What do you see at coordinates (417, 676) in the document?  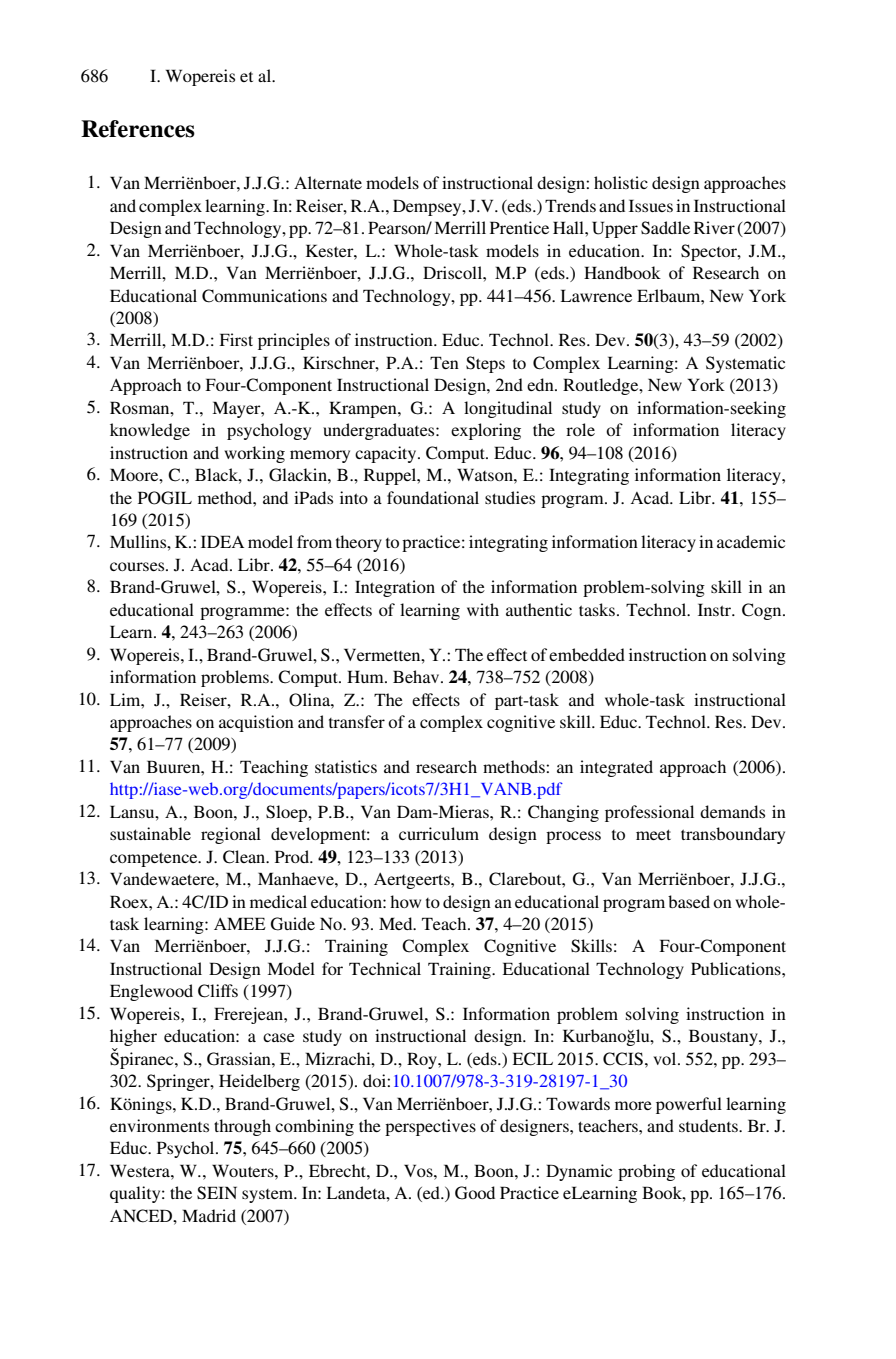 I see `Behav` at bounding box center [417, 676].
